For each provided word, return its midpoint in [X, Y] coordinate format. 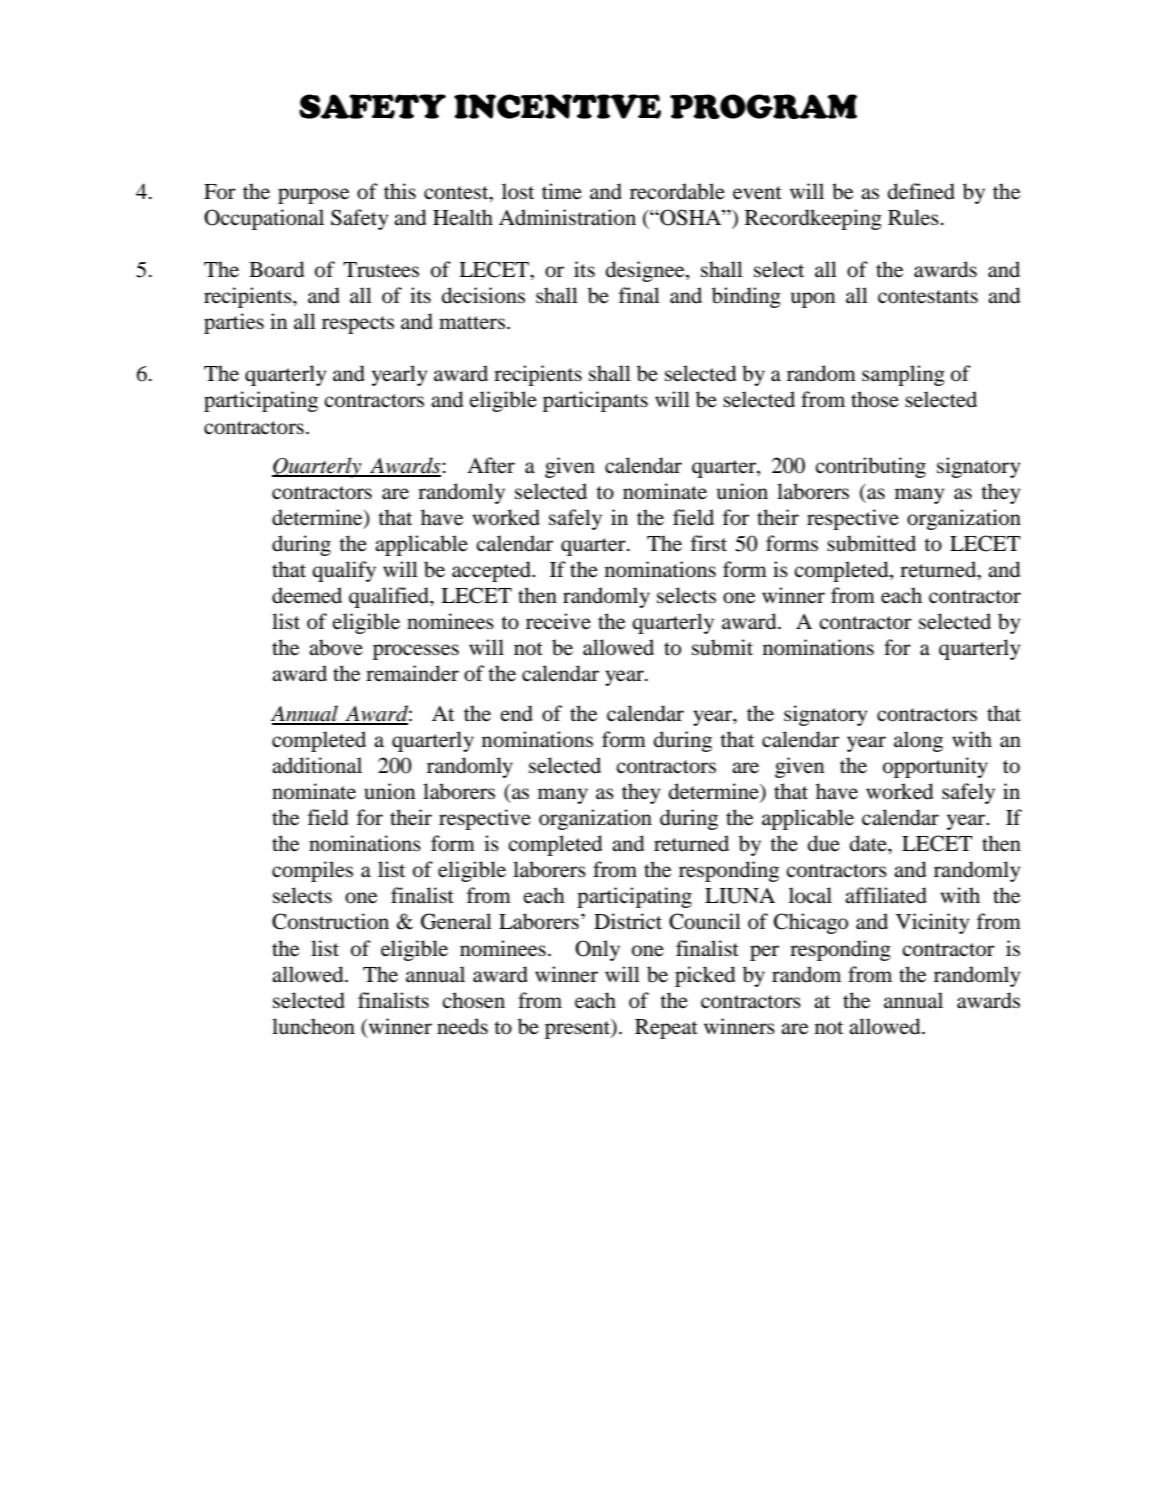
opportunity [935, 767]
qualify [344, 571]
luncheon [313, 1026]
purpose [313, 196]
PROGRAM [763, 106]
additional [317, 765]
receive [558, 621]
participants [595, 401]
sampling [903, 375]
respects [358, 325]
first [709, 543]
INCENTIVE [557, 106]
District [628, 921]
